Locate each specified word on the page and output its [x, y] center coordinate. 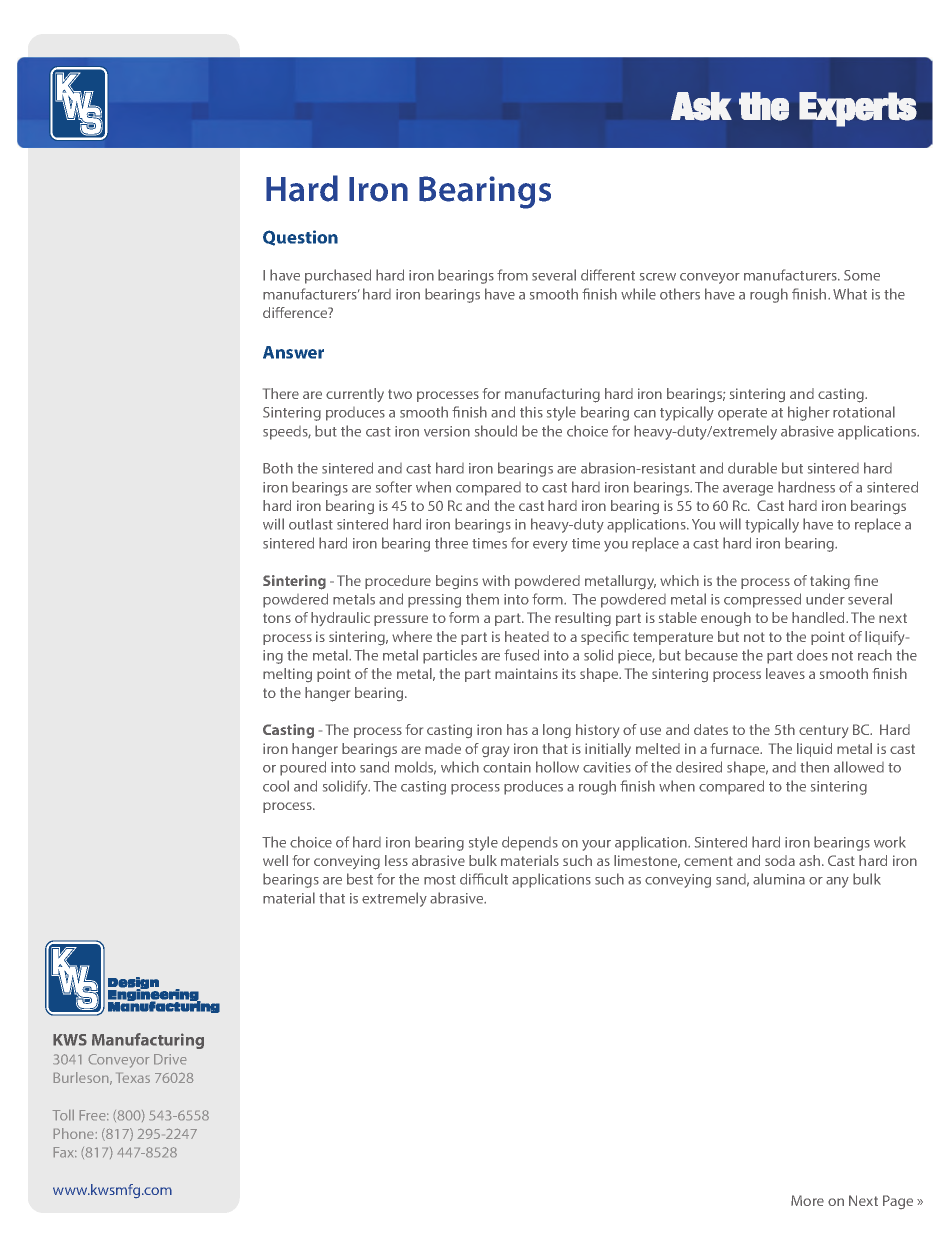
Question [300, 238]
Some [862, 275]
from [512, 275]
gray [495, 751]
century [823, 731]
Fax [65, 1152]
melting [287, 675]
